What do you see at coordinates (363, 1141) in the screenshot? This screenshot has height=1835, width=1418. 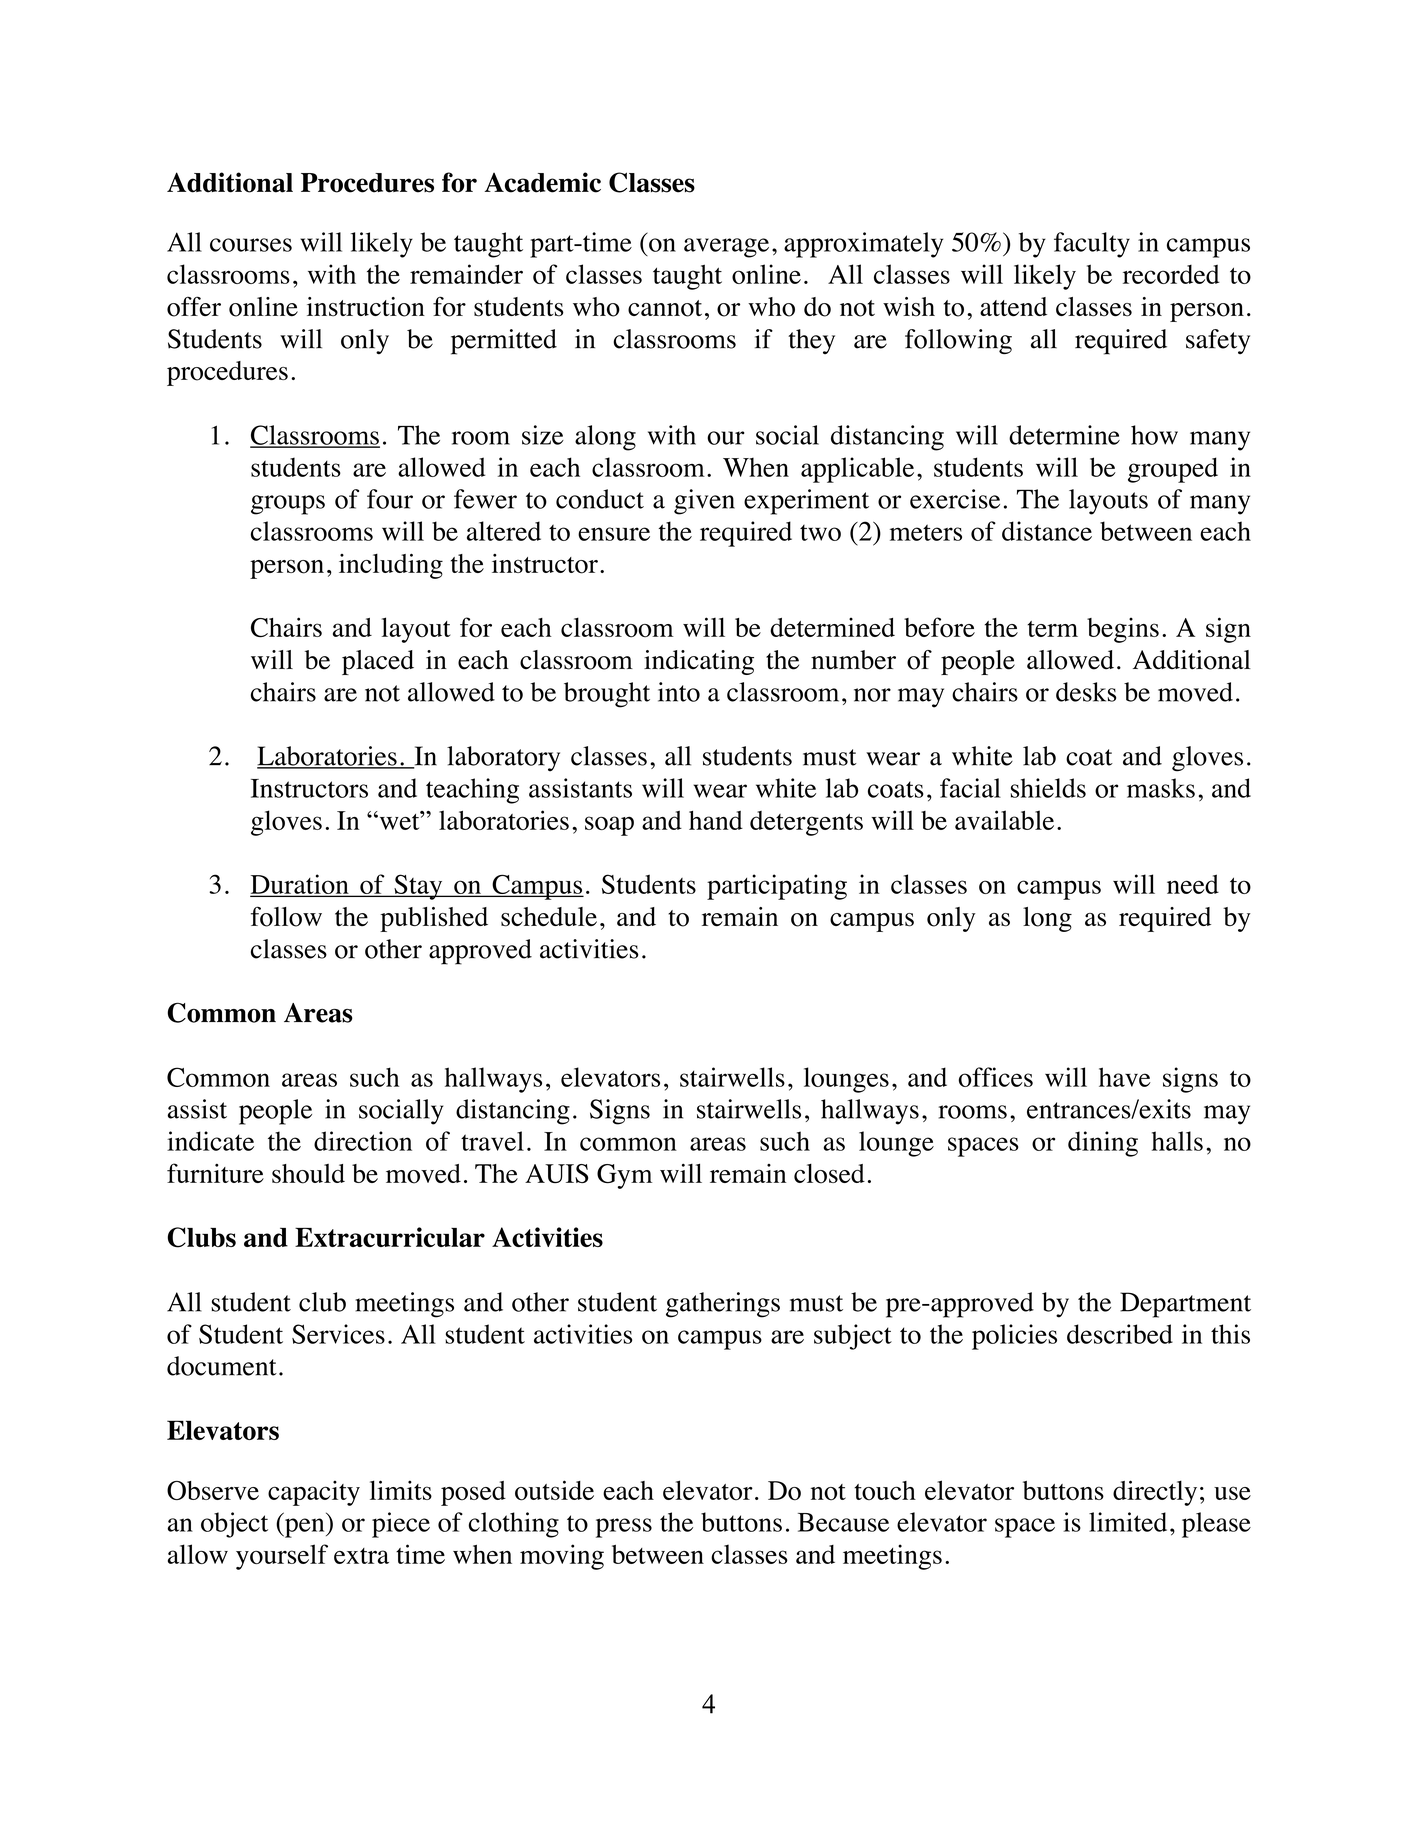 I see `direction` at bounding box center [363, 1141].
